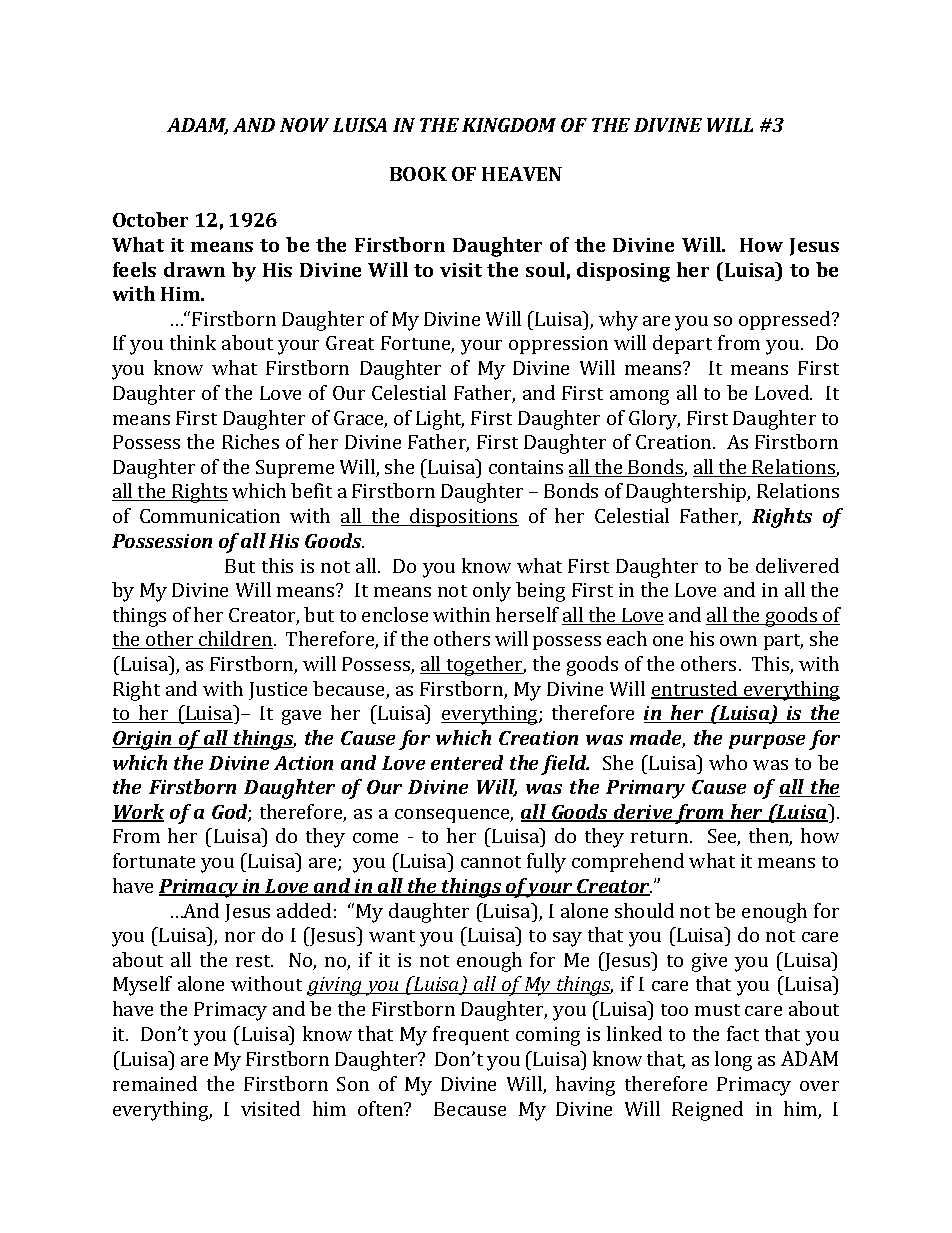  I want to click on October, so click(150, 219).
